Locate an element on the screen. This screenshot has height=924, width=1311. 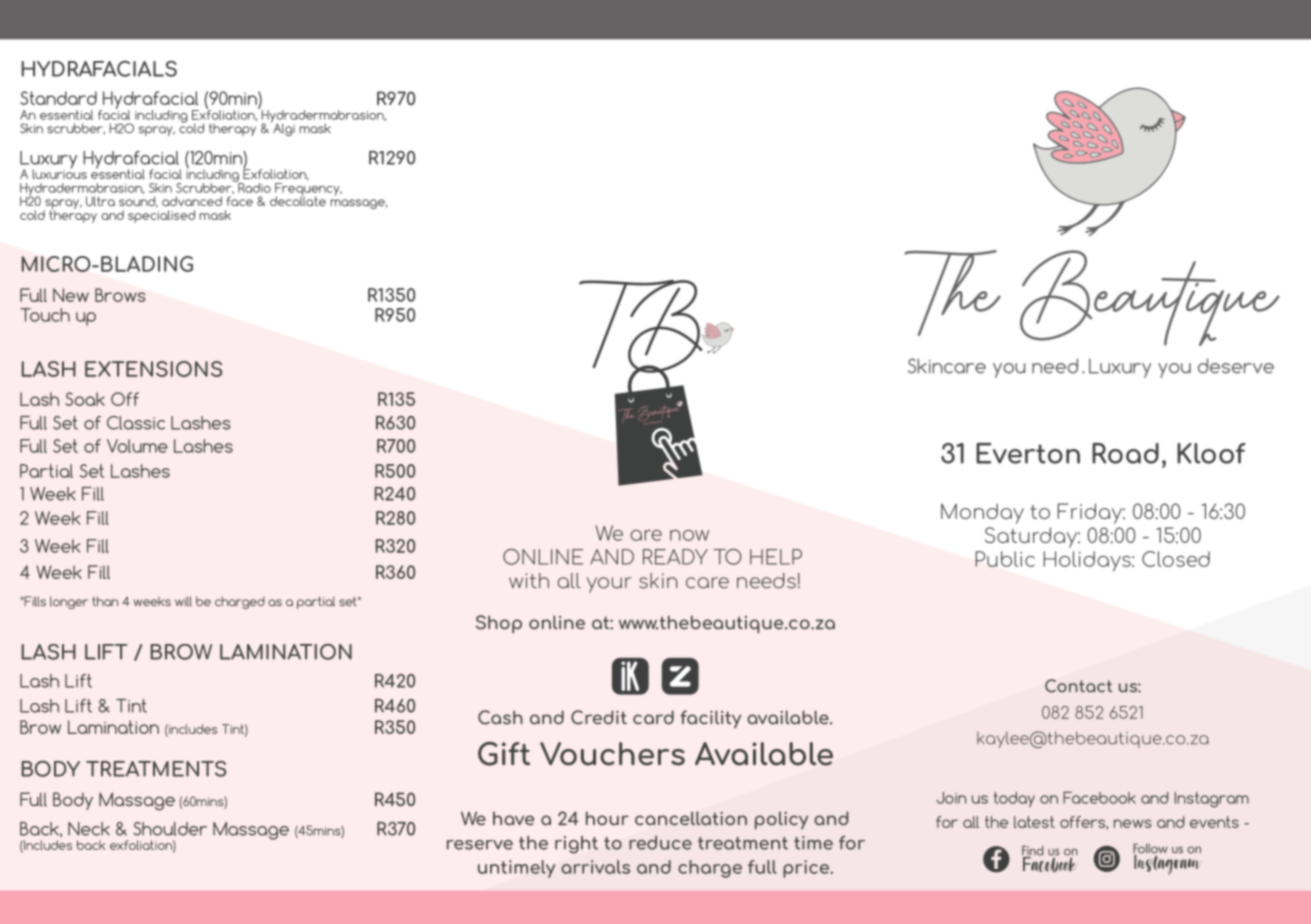
now is located at coordinates (689, 535).
